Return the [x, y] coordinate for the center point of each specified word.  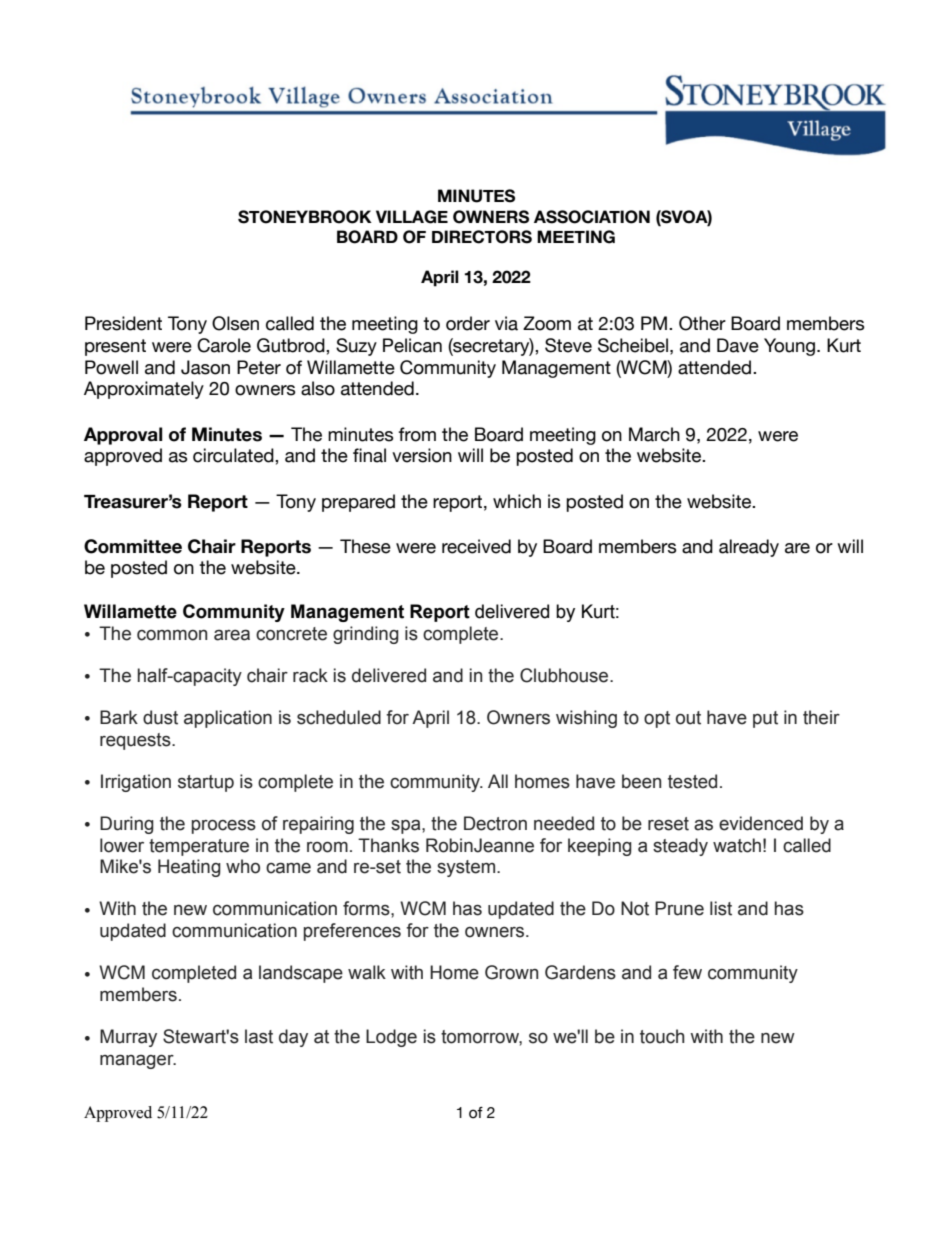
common [172, 635]
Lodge [391, 1038]
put [765, 719]
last [259, 1036]
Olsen [235, 323]
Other [702, 323]
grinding [366, 635]
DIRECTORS [482, 237]
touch [662, 1036]
